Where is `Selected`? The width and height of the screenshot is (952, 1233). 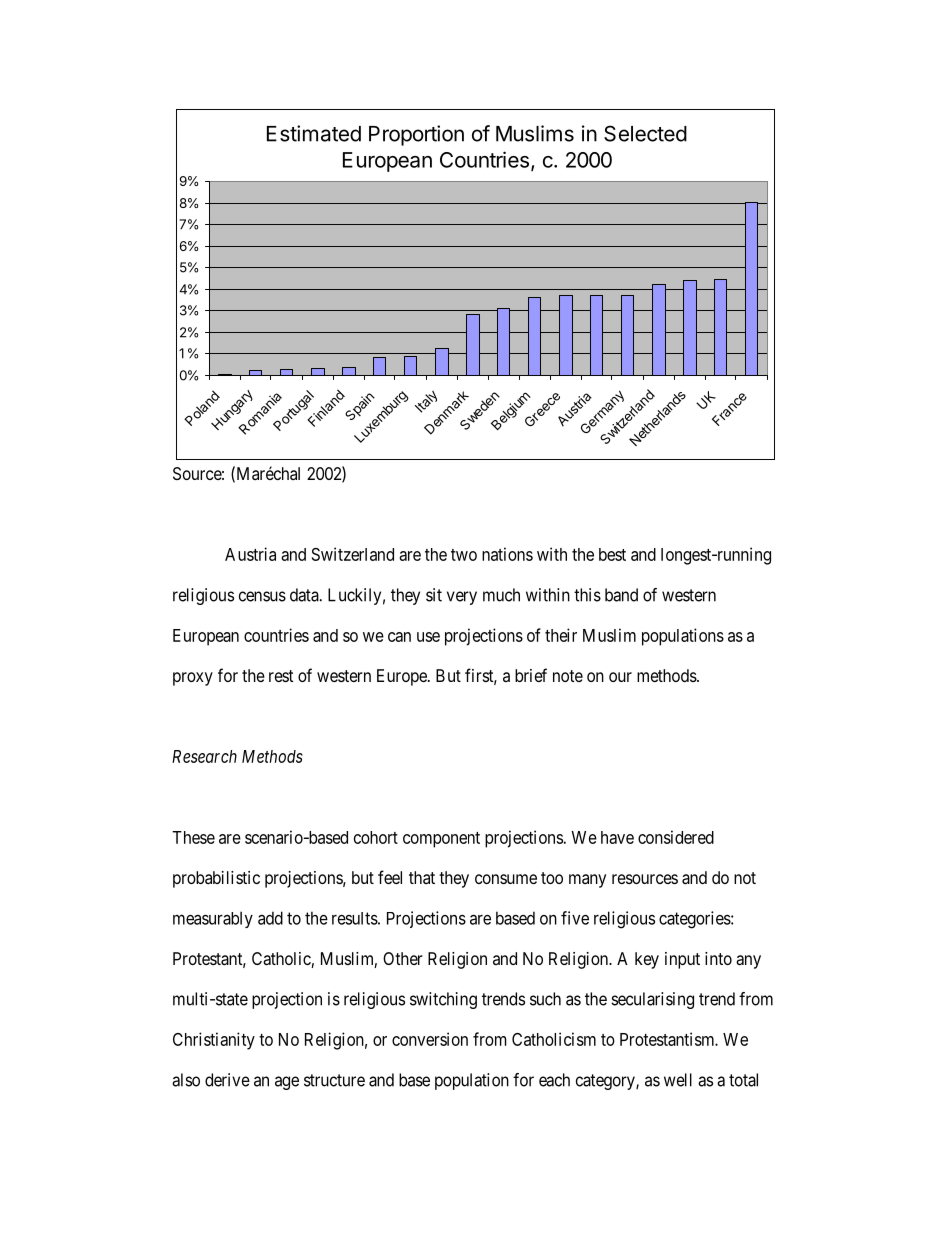 Selected is located at coordinates (645, 133).
